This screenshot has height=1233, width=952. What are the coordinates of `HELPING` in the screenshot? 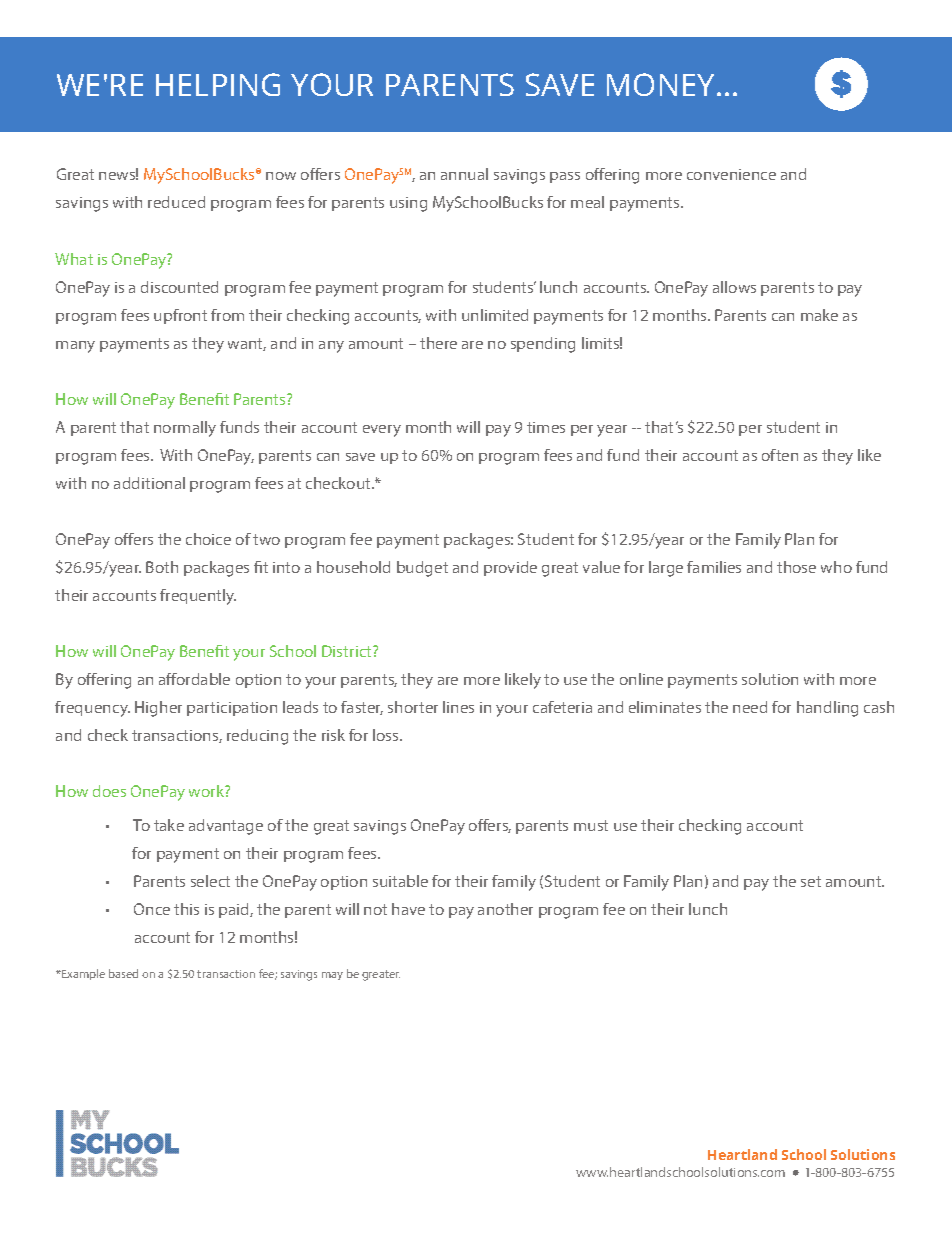 It's located at (218, 84).
